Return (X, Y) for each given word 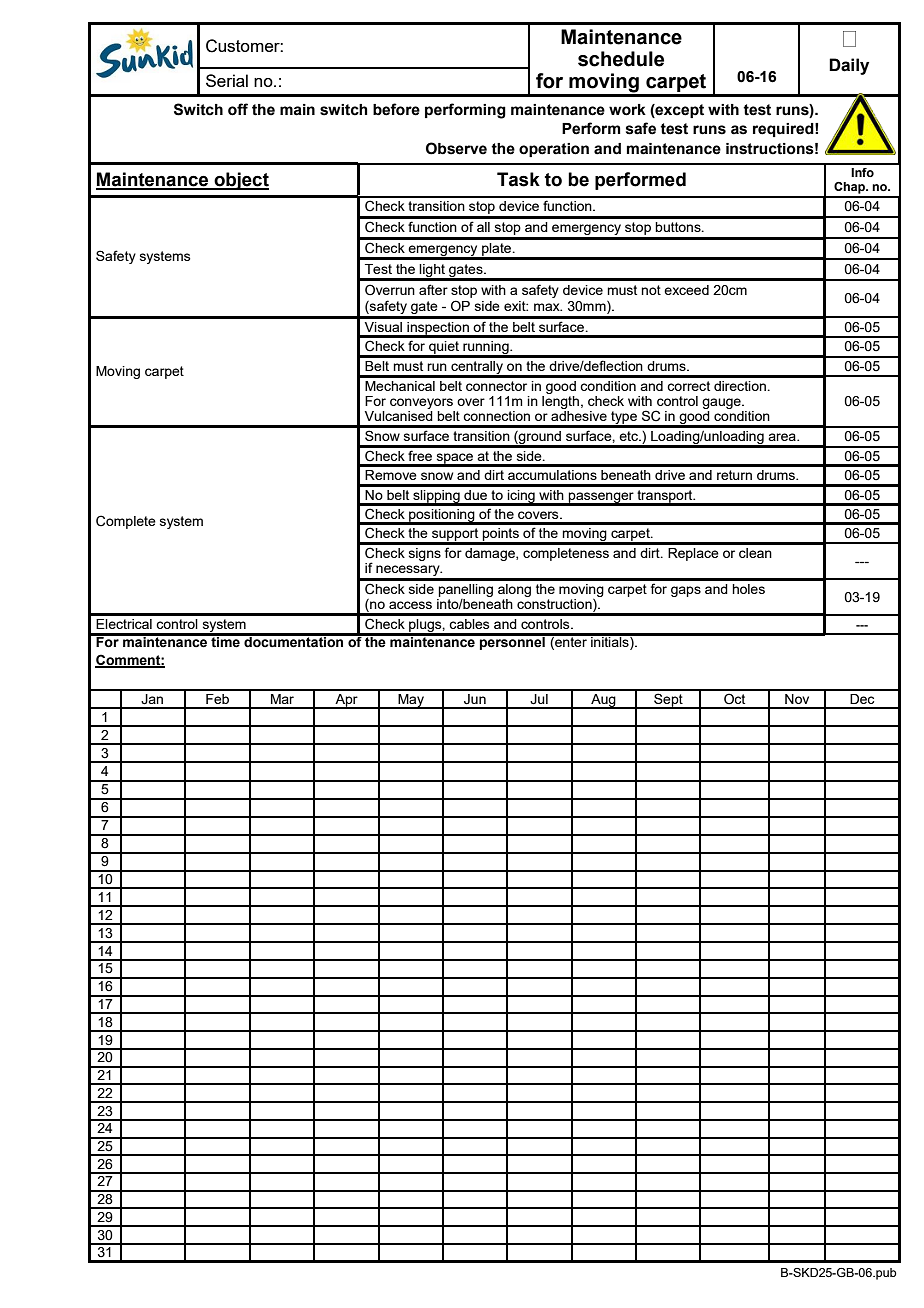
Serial (227, 80)
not (651, 290)
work (627, 110)
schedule (621, 59)
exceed (686, 290)
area (783, 437)
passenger (601, 498)
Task (518, 179)
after (433, 289)
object (240, 181)
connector (496, 386)
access (410, 605)
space (455, 459)
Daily (849, 66)
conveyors (422, 405)
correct (688, 386)
